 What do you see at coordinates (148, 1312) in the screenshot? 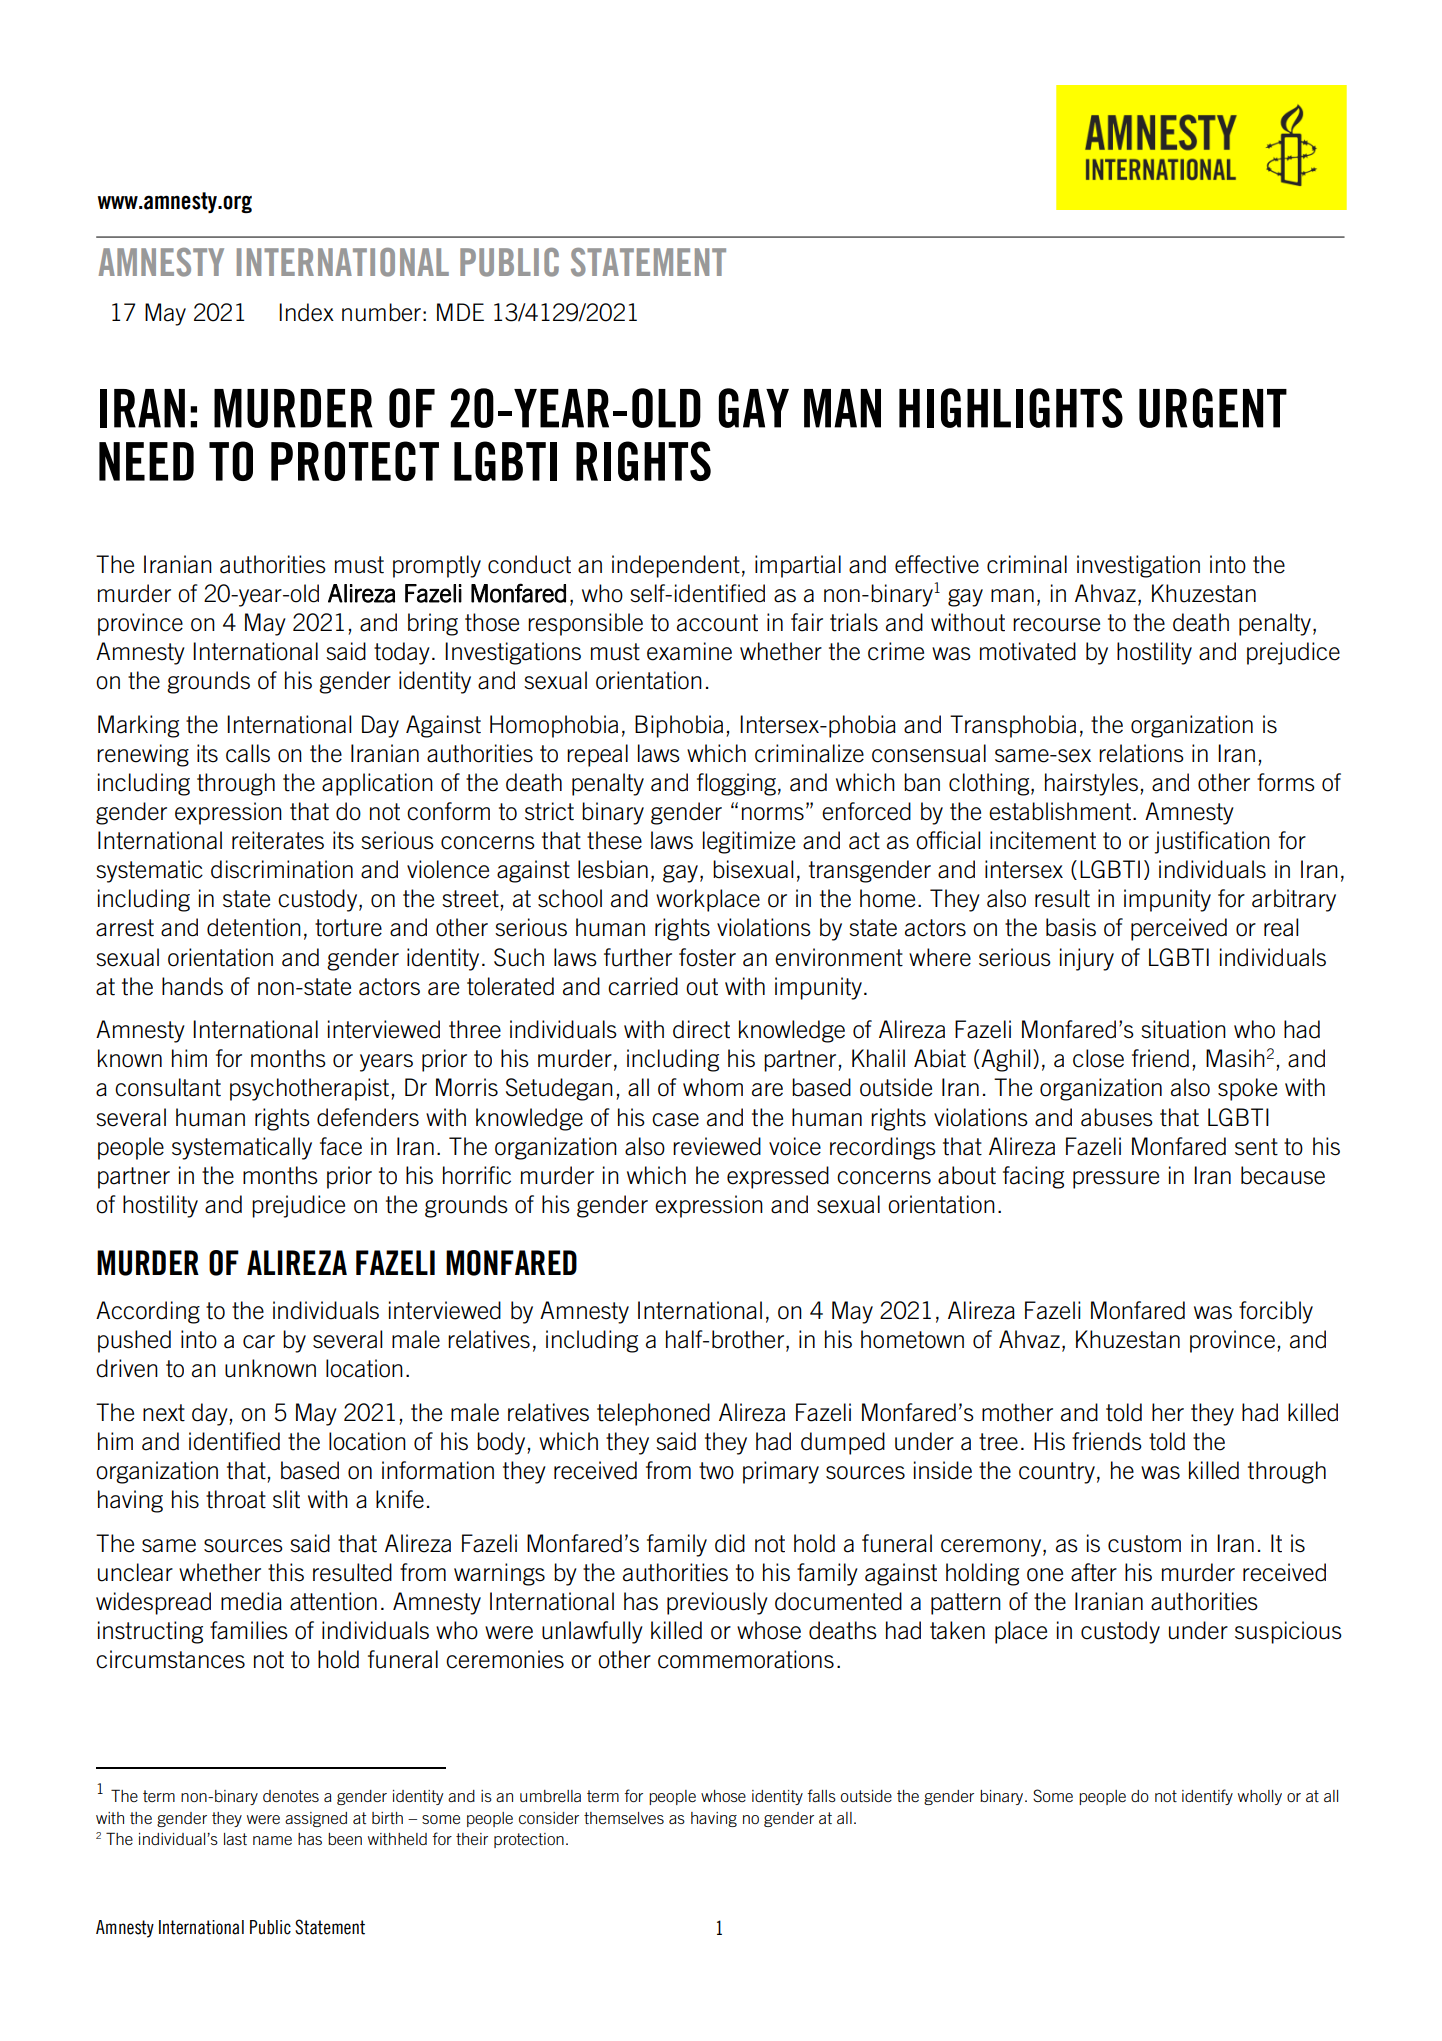
I see `According` at bounding box center [148, 1312].
